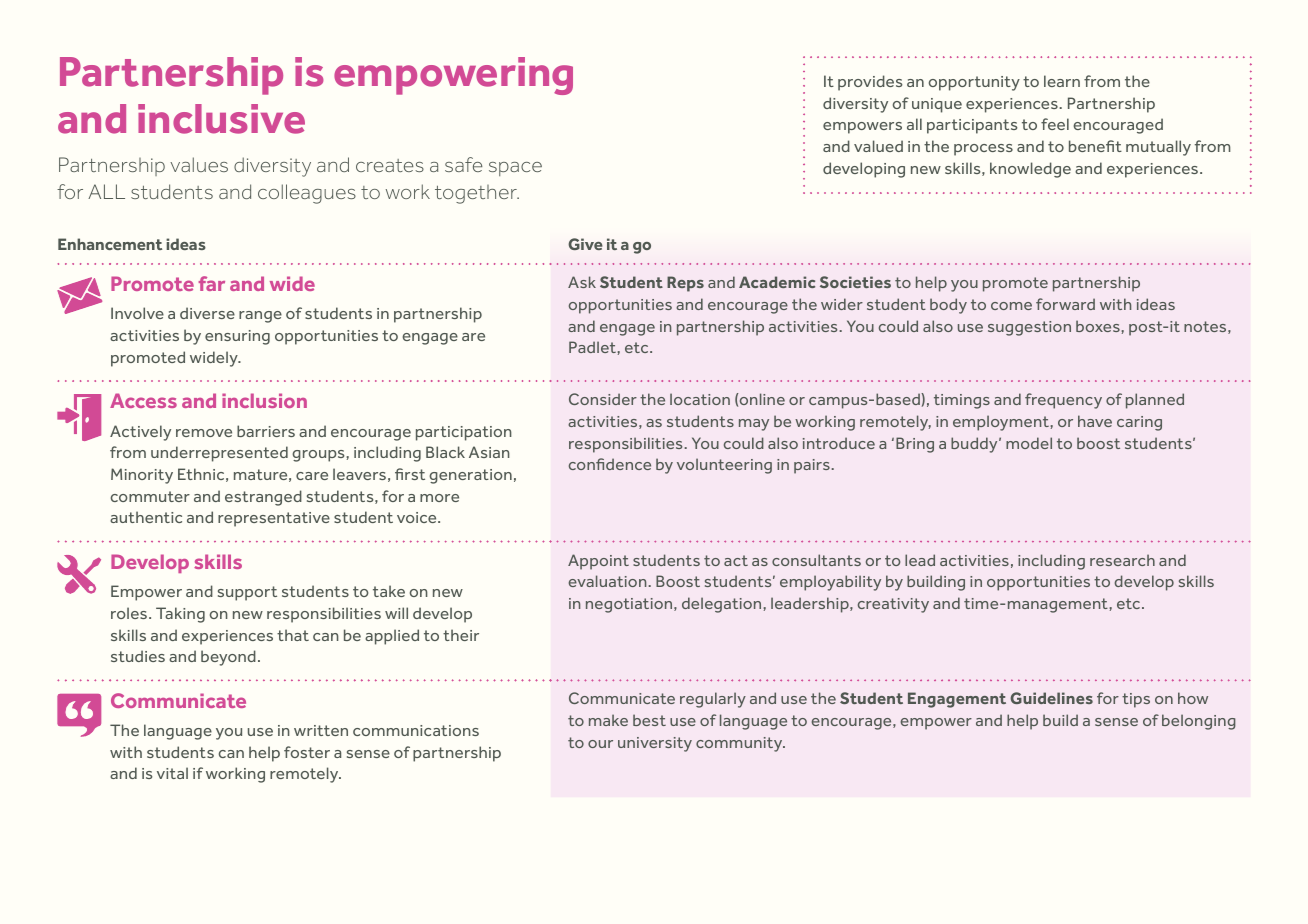 The height and width of the screenshot is (924, 1308). I want to click on foster, so click(307, 752).
